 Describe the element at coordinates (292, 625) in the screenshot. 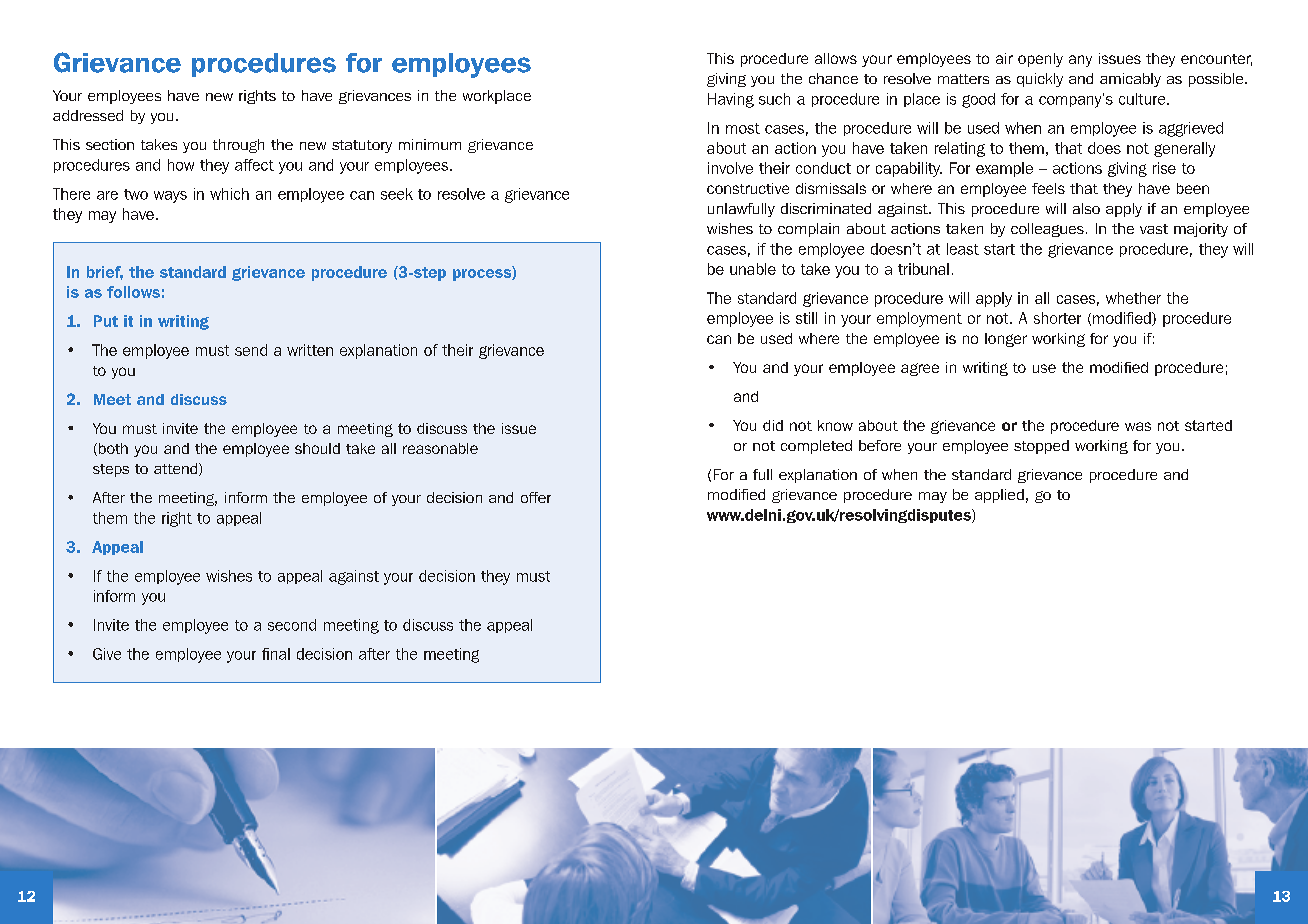

I see `second` at that location.
